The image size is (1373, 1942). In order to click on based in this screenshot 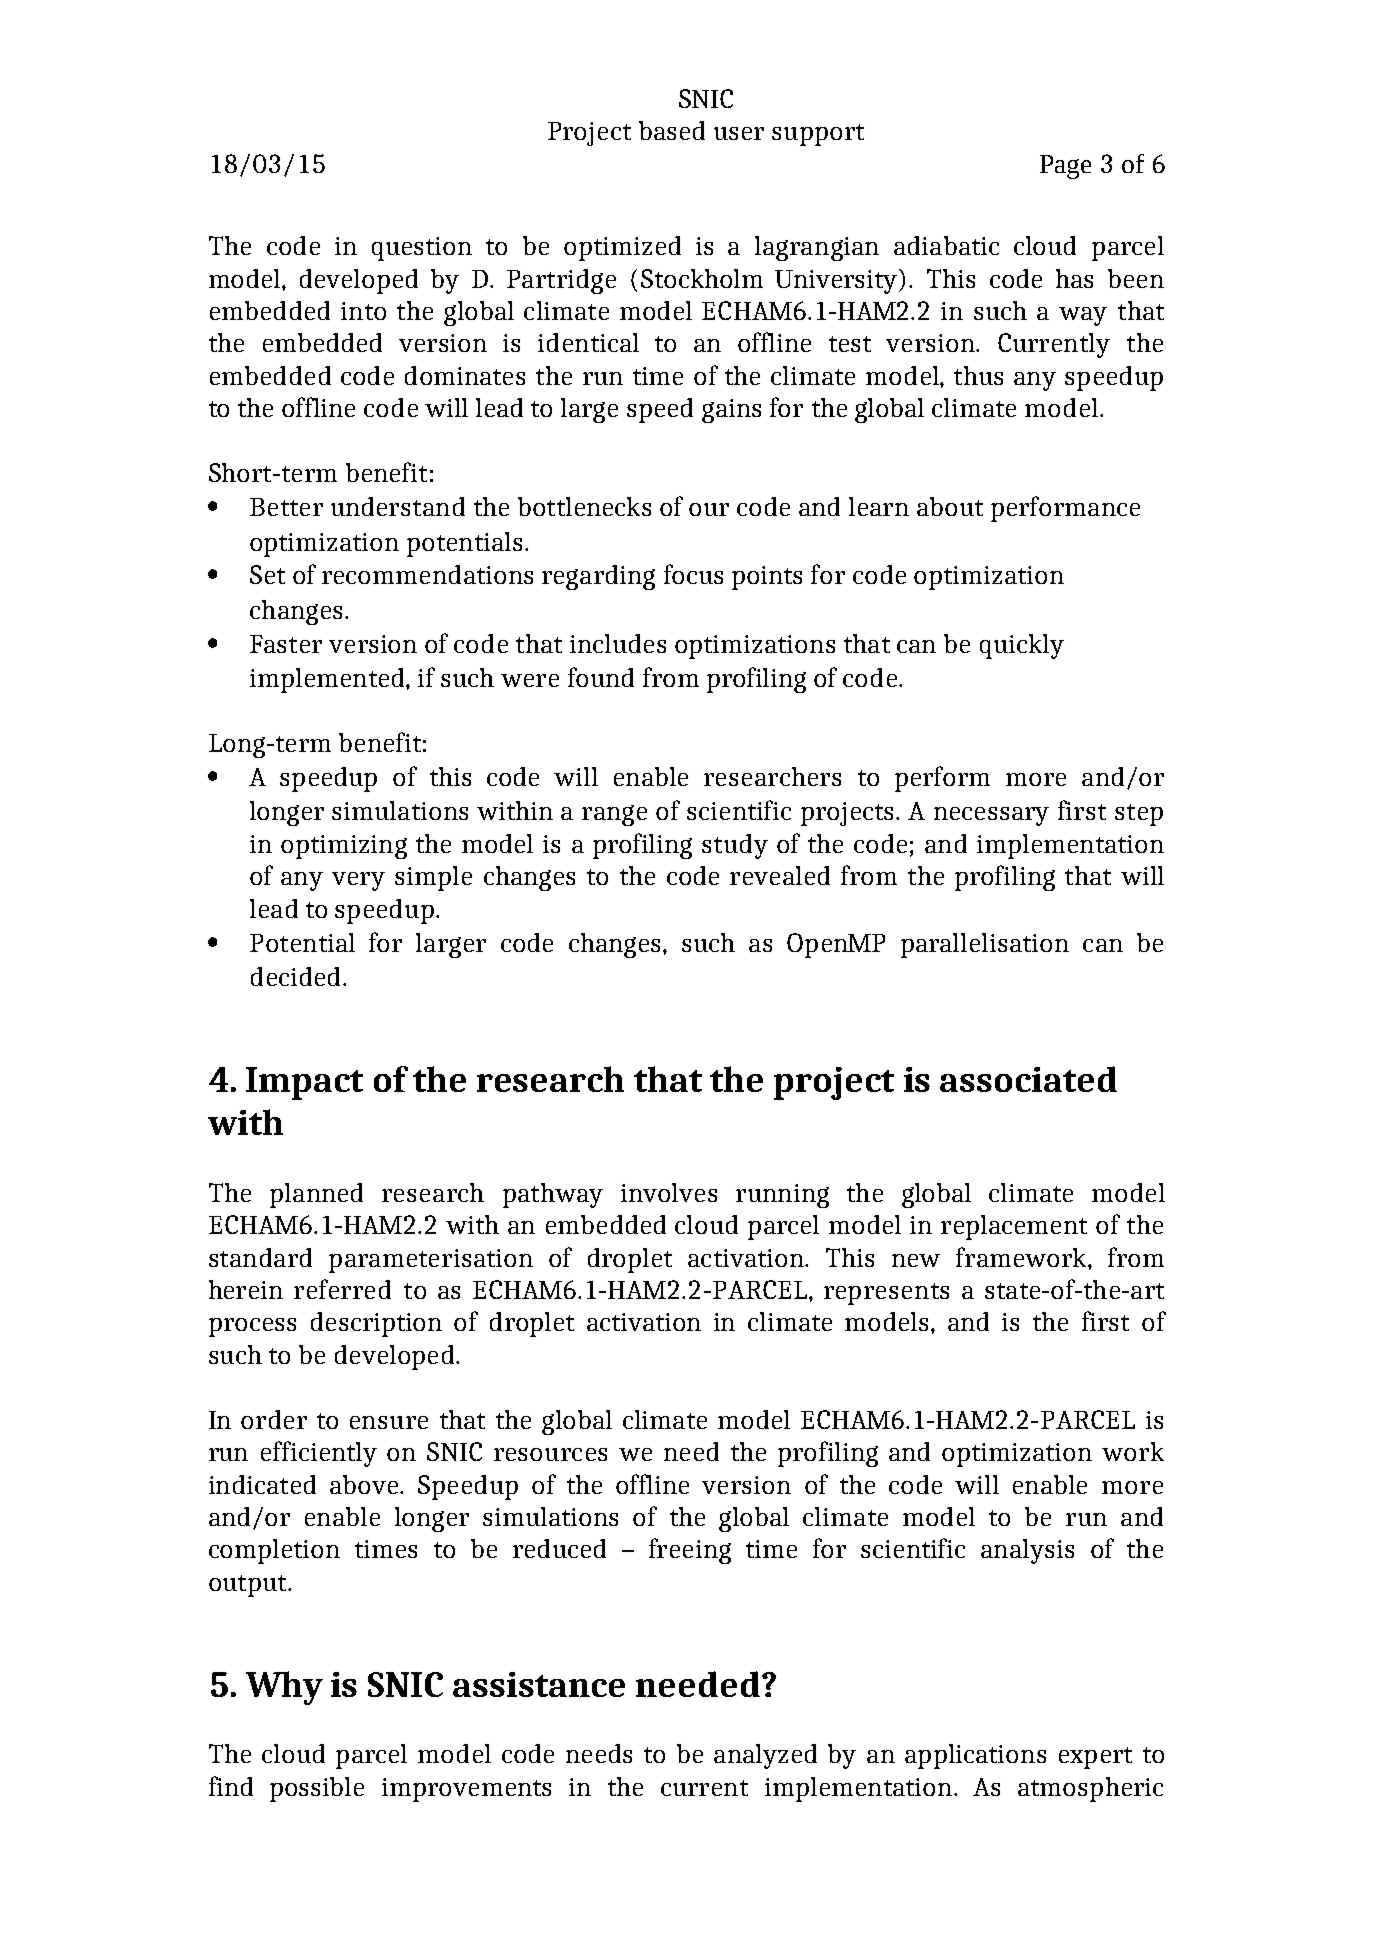, I will do `click(672, 130)`.
